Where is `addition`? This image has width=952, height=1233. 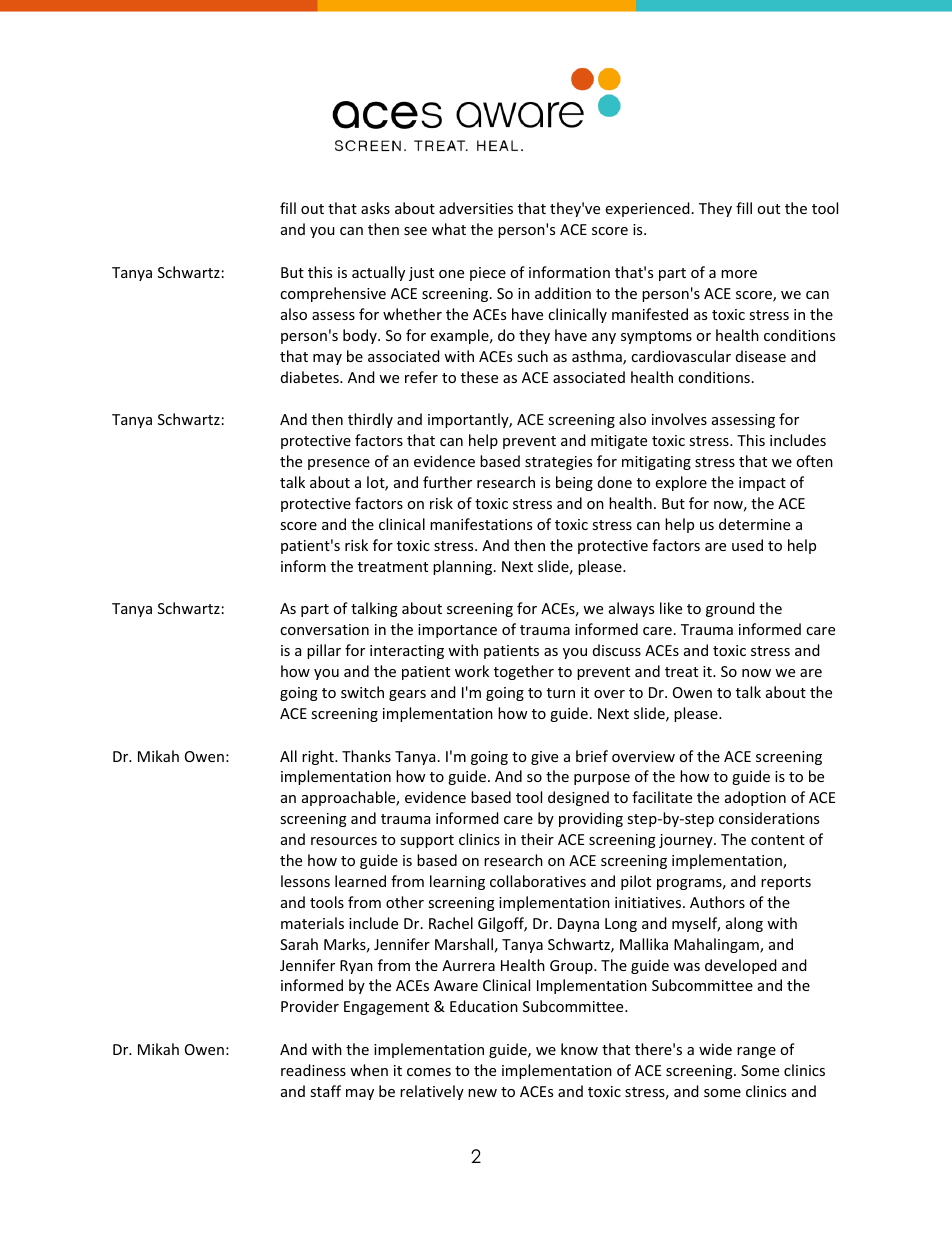
addition is located at coordinates (563, 293).
